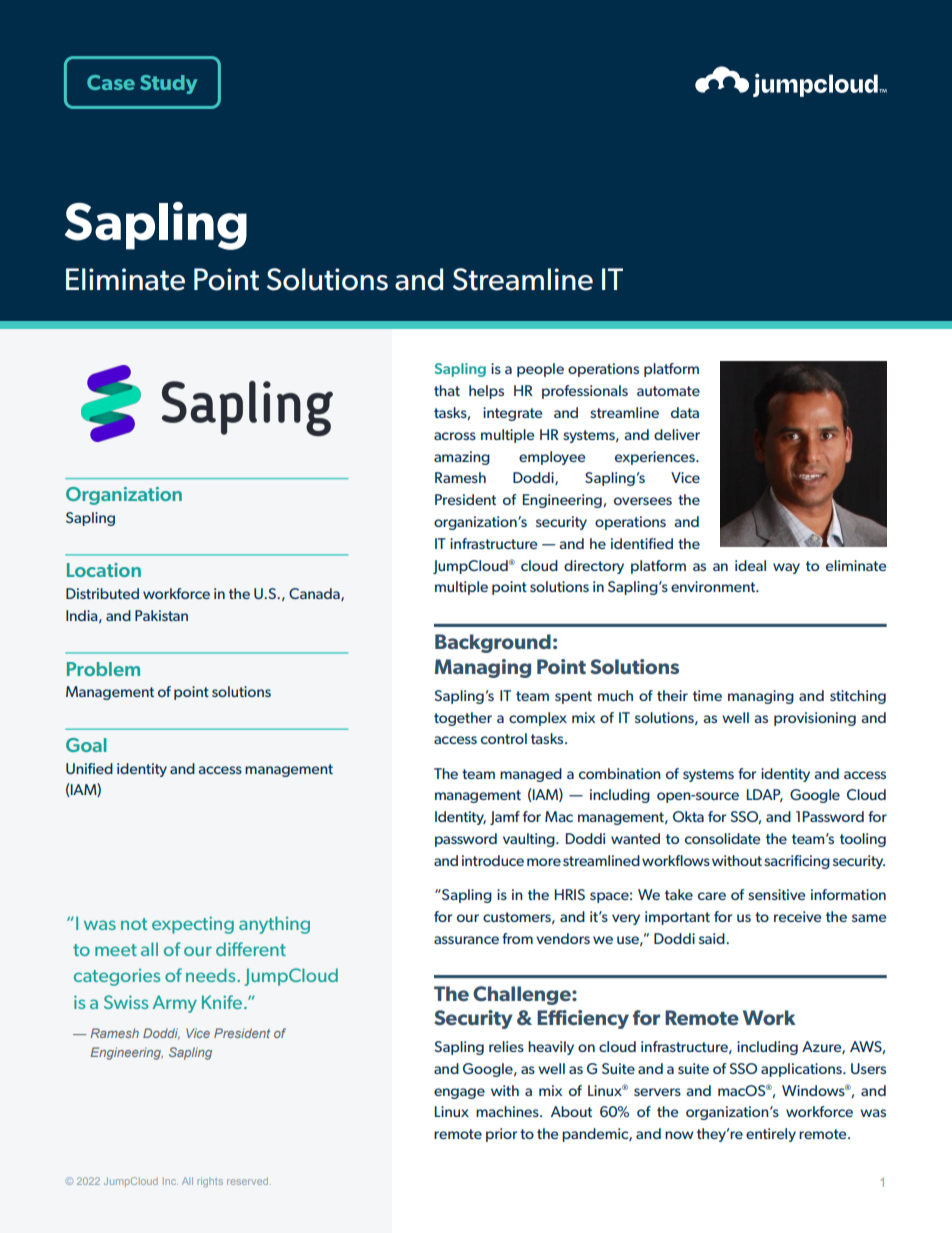  I want to click on data, so click(685, 412).
